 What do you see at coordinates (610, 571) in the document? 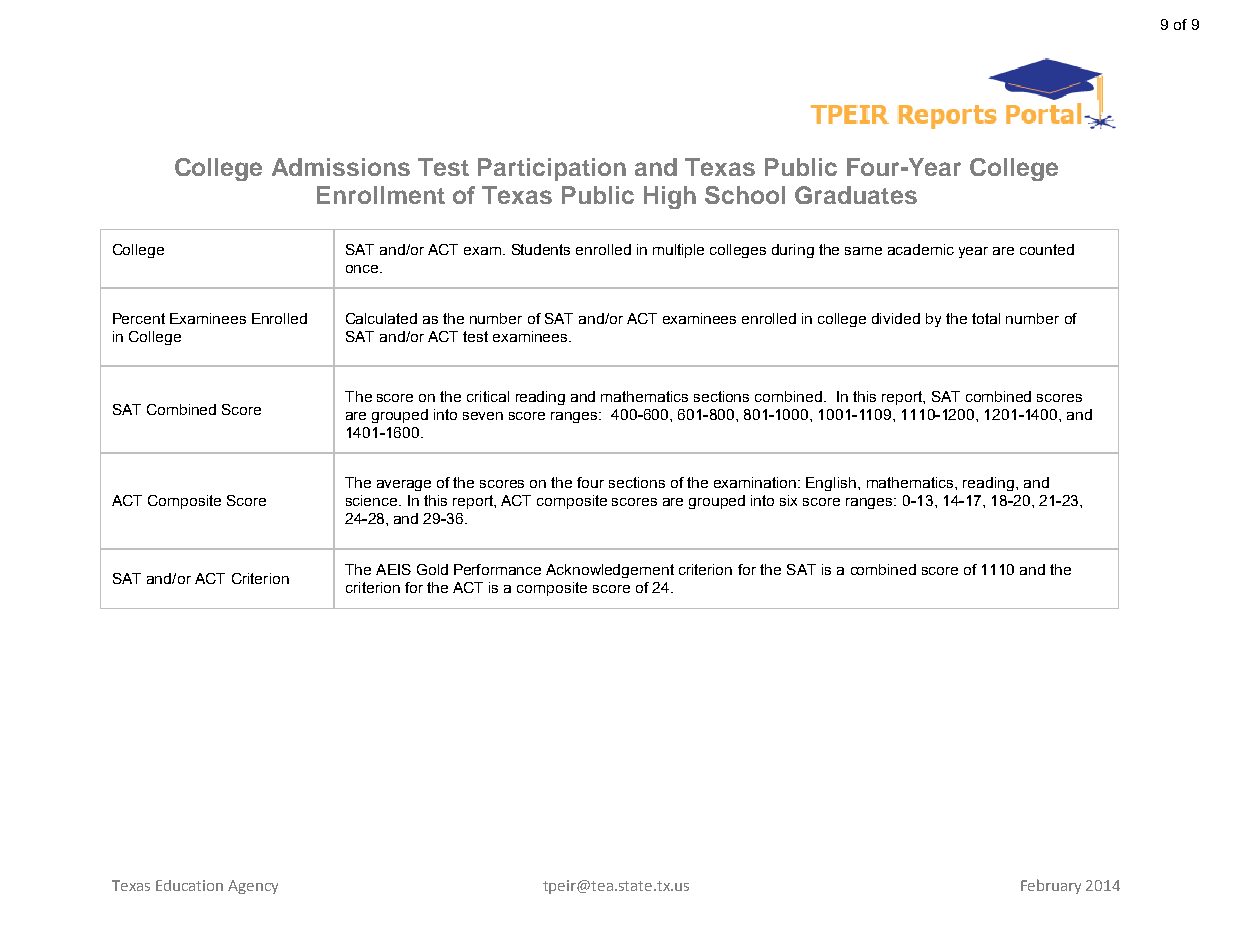
I see `Acknowledgement` at bounding box center [610, 571].
